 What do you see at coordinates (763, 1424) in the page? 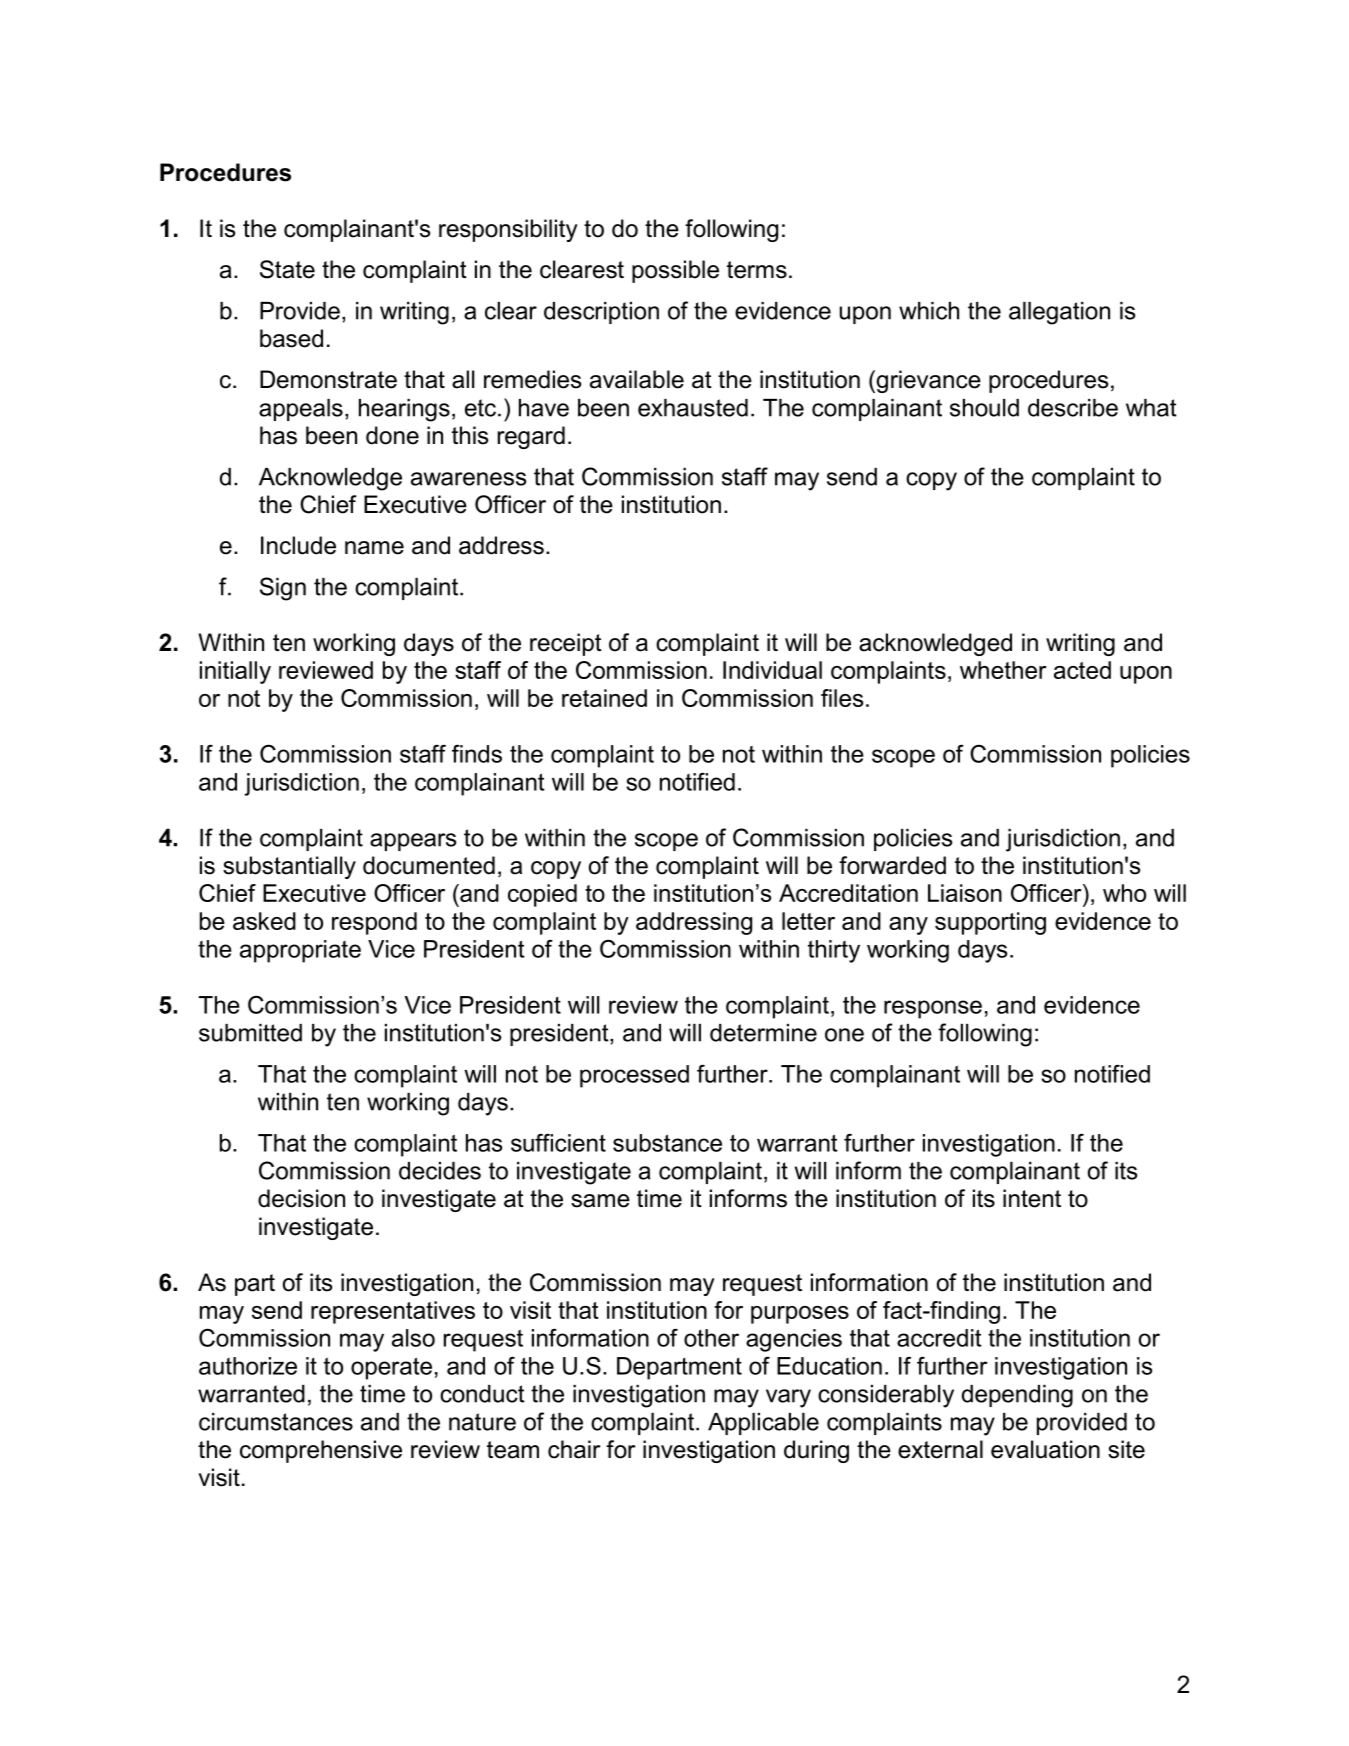
I see `Applicable` at bounding box center [763, 1424].
